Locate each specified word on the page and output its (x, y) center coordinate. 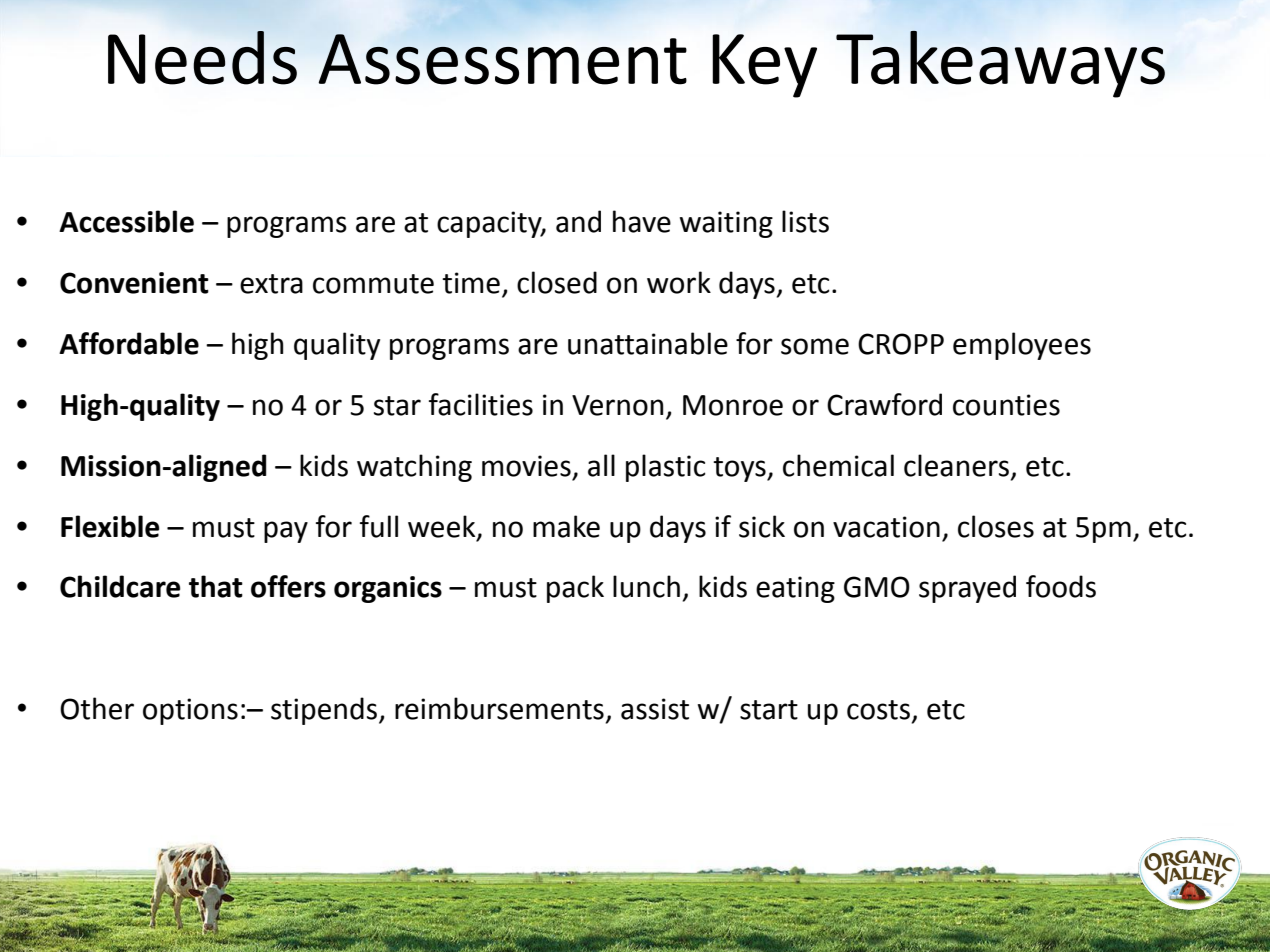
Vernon (617, 405)
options (190, 711)
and (578, 221)
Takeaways (1000, 64)
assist (655, 709)
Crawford (884, 404)
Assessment (503, 59)
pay (286, 532)
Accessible (126, 221)
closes (996, 526)
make (566, 526)
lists (805, 221)
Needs (202, 58)
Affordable (129, 343)
